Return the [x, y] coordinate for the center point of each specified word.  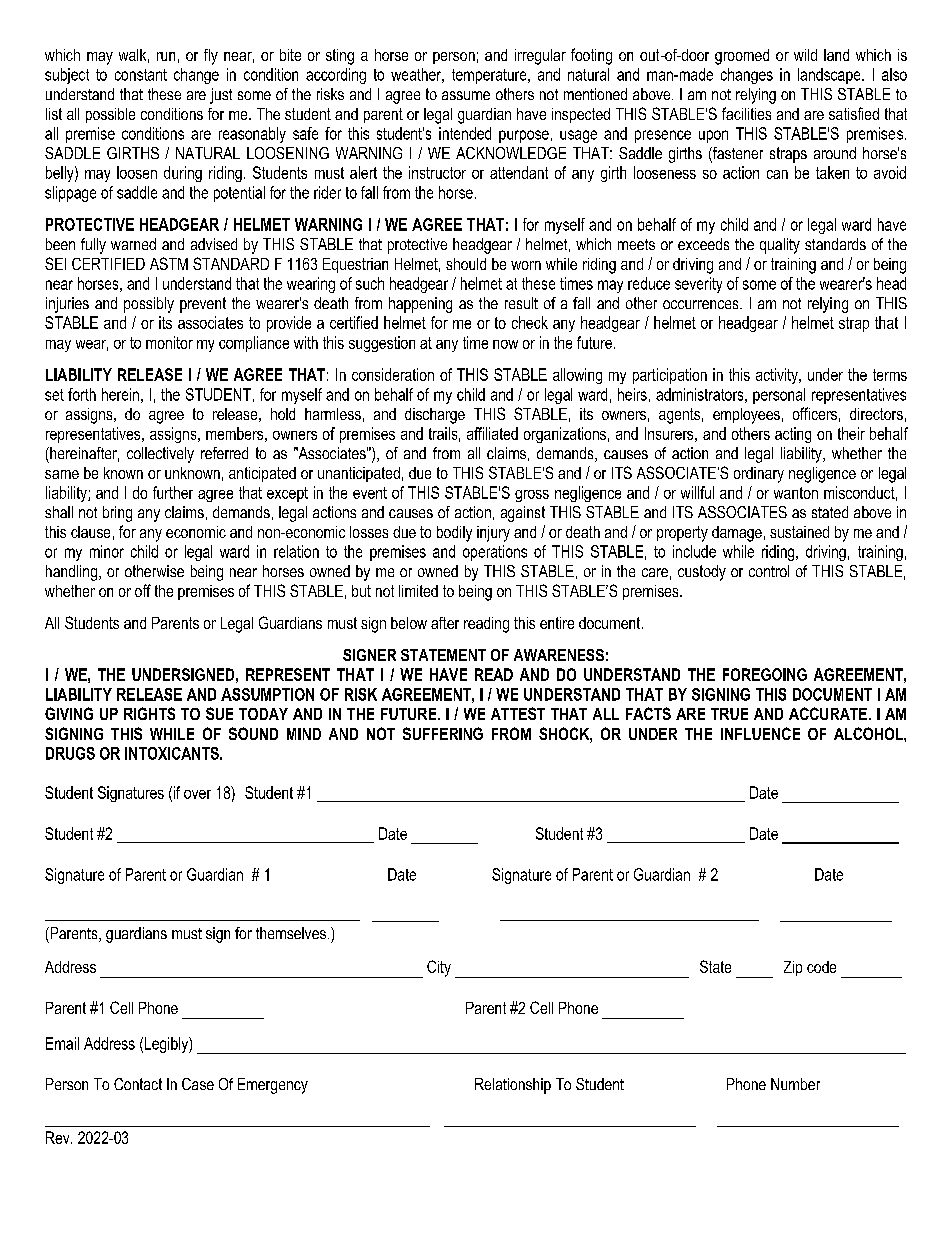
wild [805, 55]
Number [795, 1084]
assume [466, 95]
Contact [138, 1084]
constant [141, 75]
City [439, 968]
